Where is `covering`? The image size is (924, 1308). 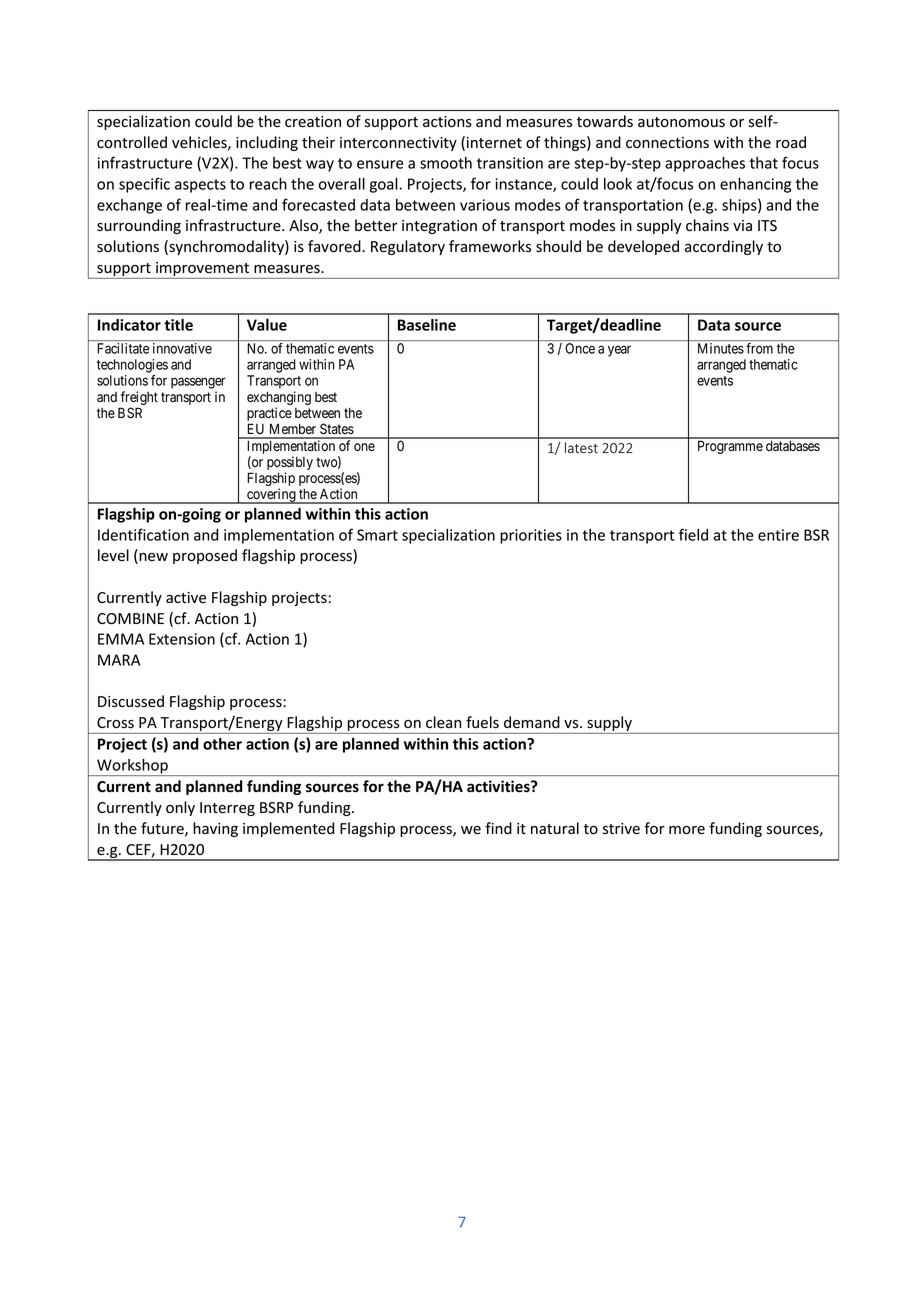 covering is located at coordinates (271, 496).
